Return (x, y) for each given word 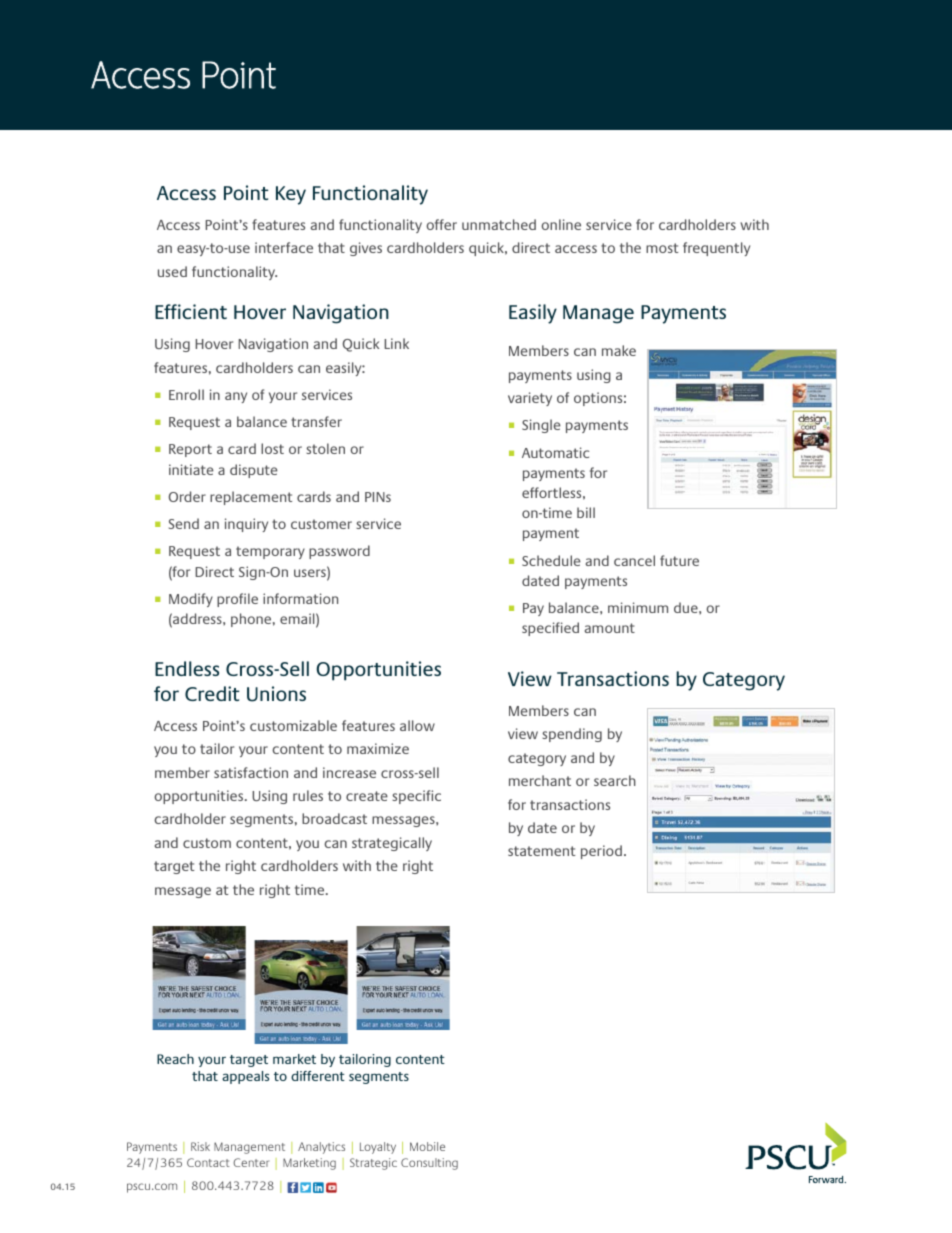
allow (417, 725)
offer (441, 224)
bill (586, 512)
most (662, 248)
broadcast (334, 818)
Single (541, 426)
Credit (212, 693)
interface (284, 247)
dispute (254, 471)
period (601, 852)
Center (251, 1162)
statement (541, 851)
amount (610, 628)
